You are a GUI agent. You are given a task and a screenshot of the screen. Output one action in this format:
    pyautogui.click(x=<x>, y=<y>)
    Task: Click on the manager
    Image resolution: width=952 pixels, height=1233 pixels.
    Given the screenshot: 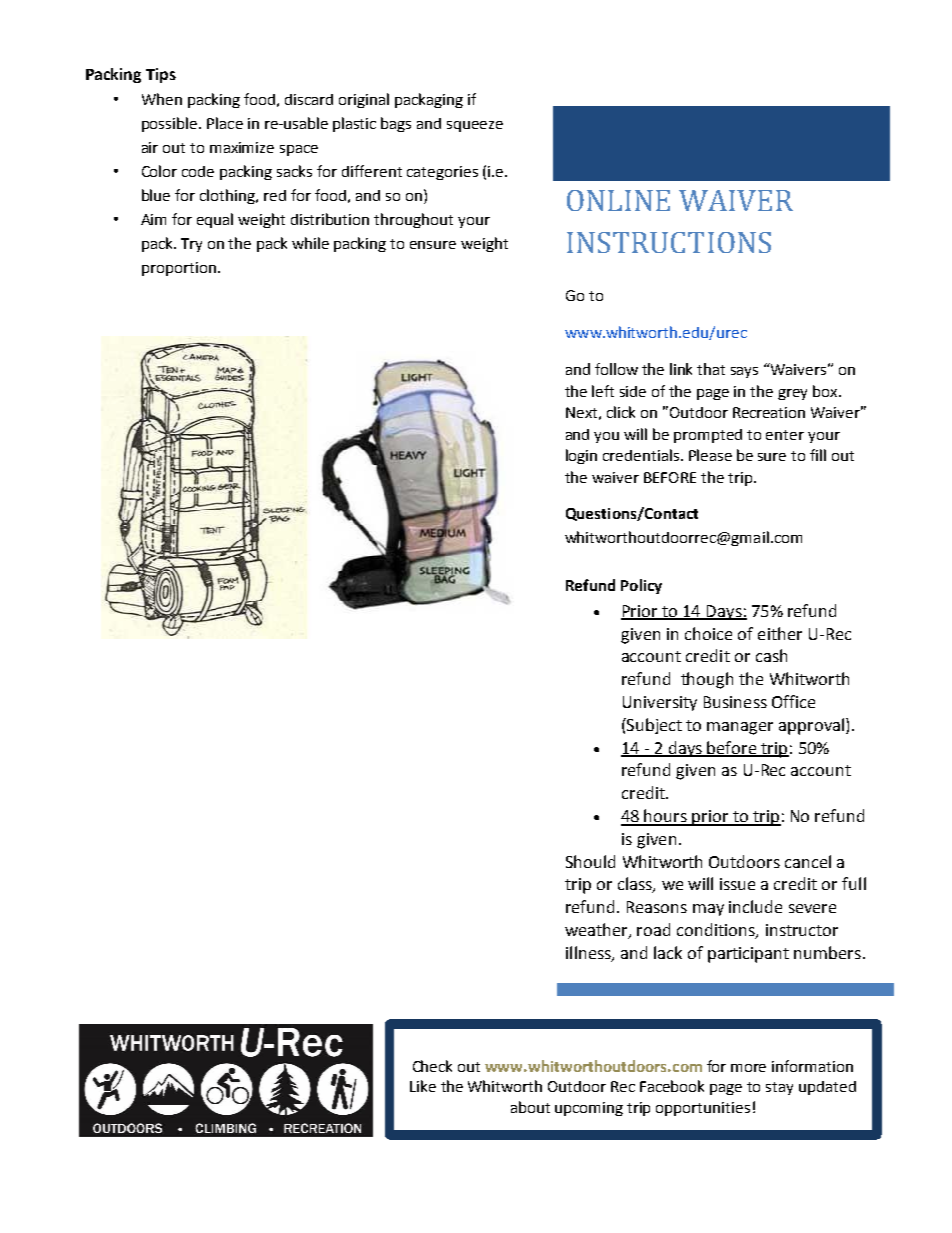 What is the action you would take?
    pyautogui.click(x=740, y=728)
